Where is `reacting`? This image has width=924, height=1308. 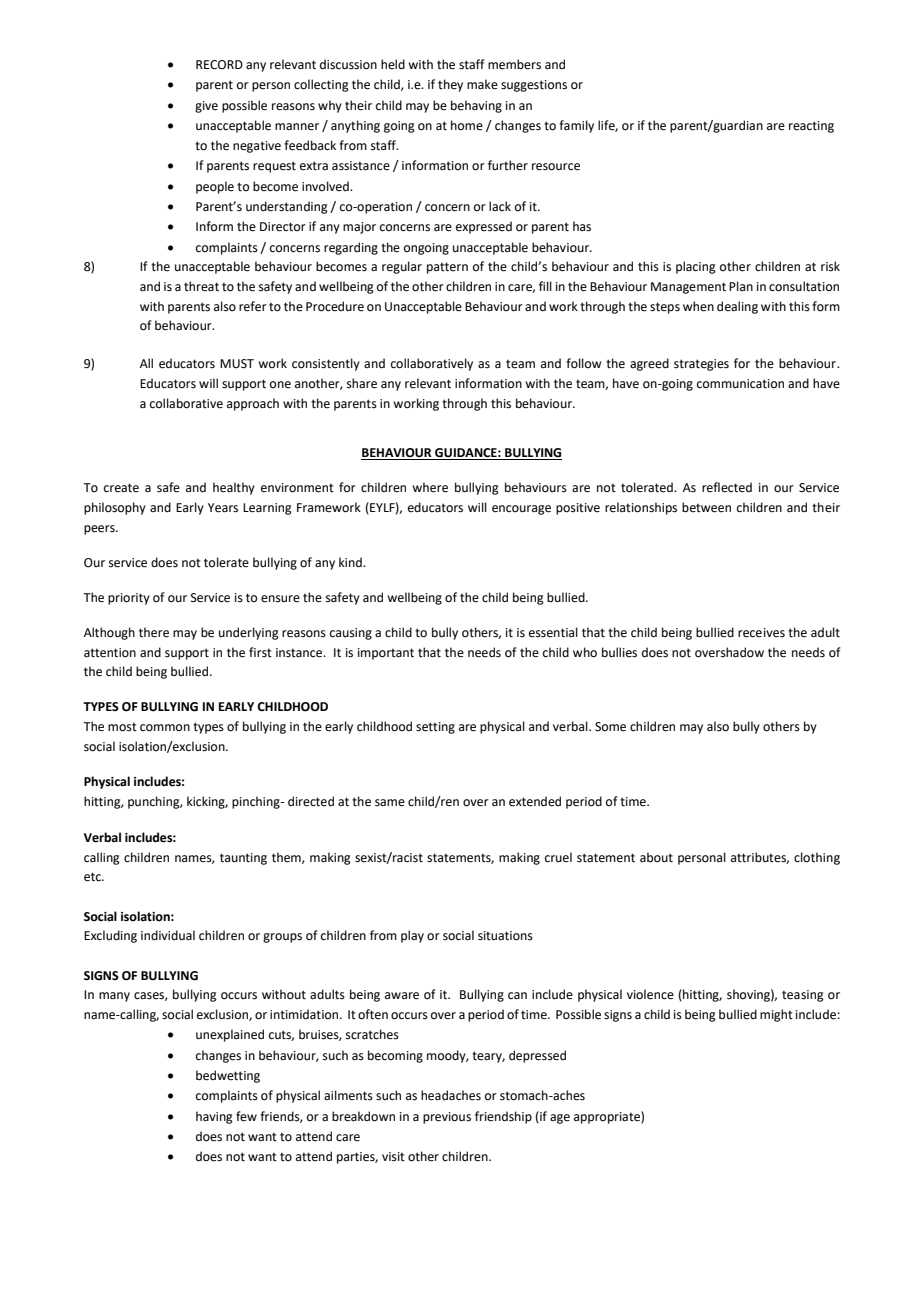 reacting is located at coordinates (811, 127).
